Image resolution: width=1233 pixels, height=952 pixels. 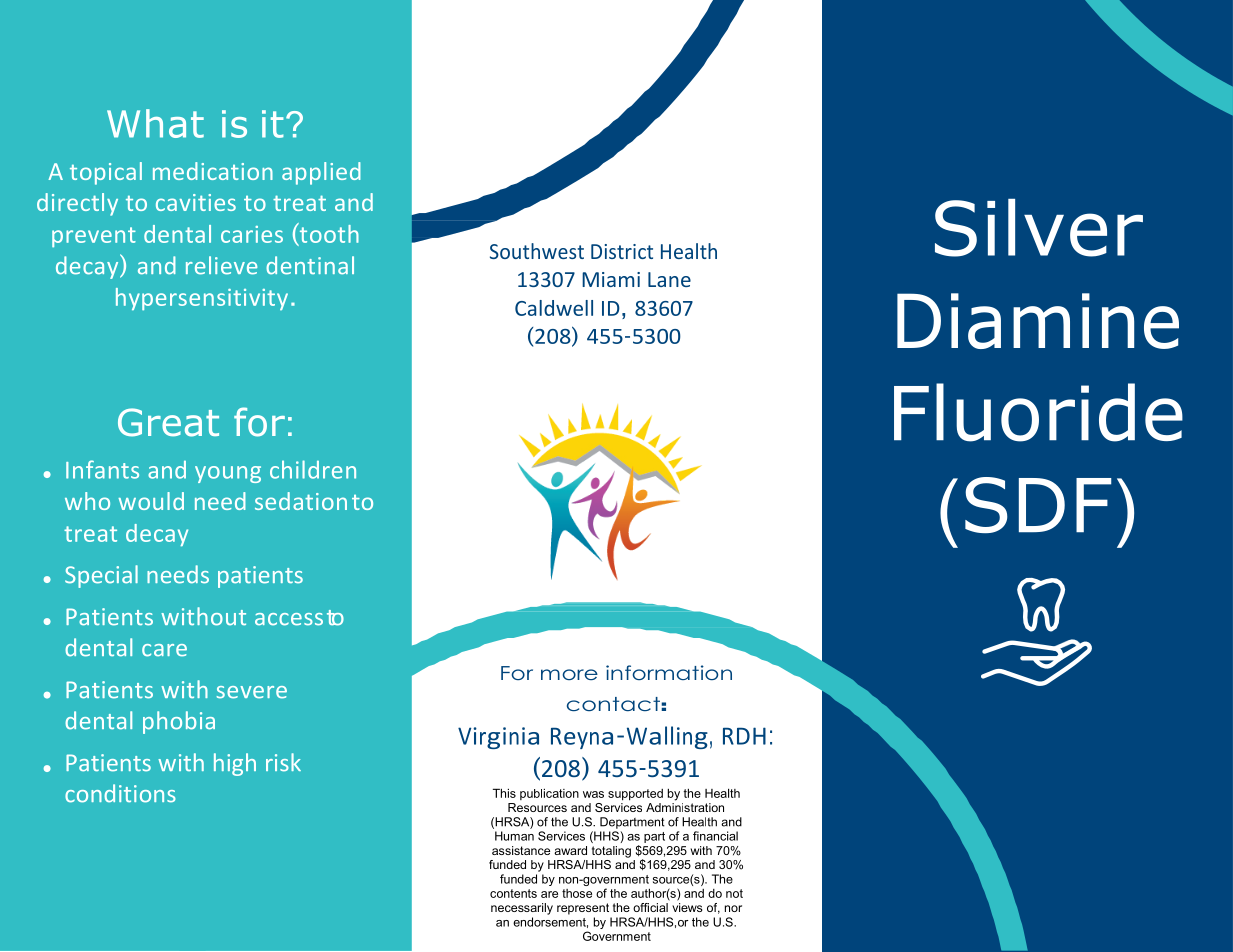 What do you see at coordinates (213, 171) in the screenshot?
I see `medication` at bounding box center [213, 171].
